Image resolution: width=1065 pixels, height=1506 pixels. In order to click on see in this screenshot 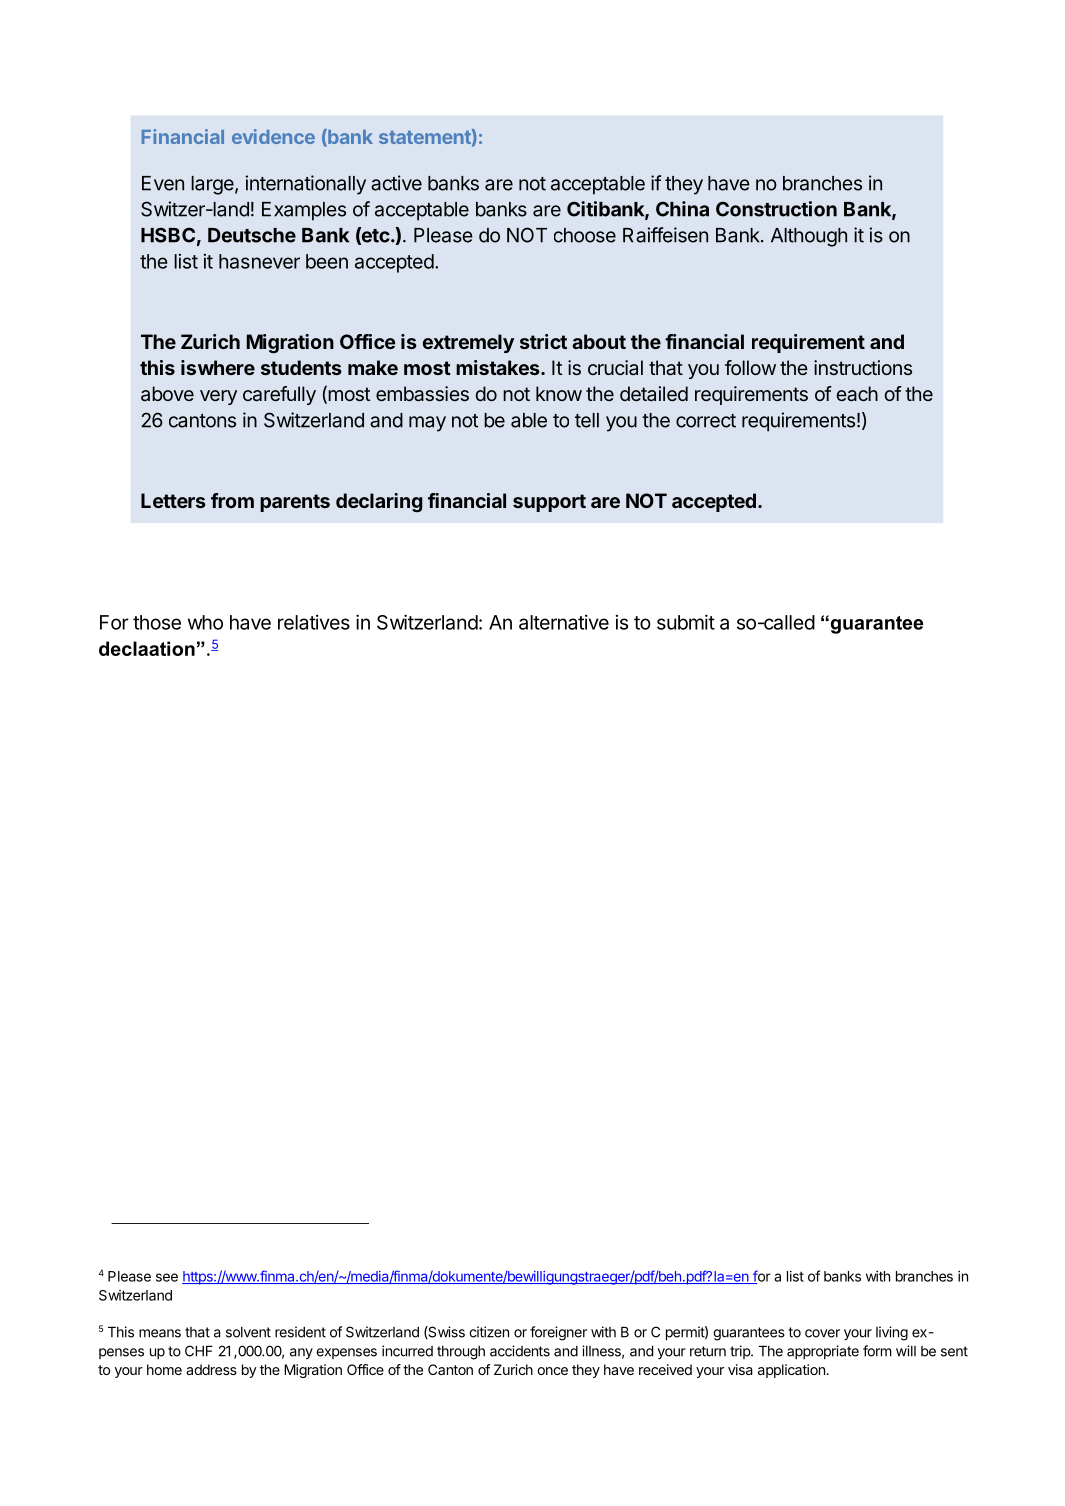, I will do `click(167, 1277)`.
